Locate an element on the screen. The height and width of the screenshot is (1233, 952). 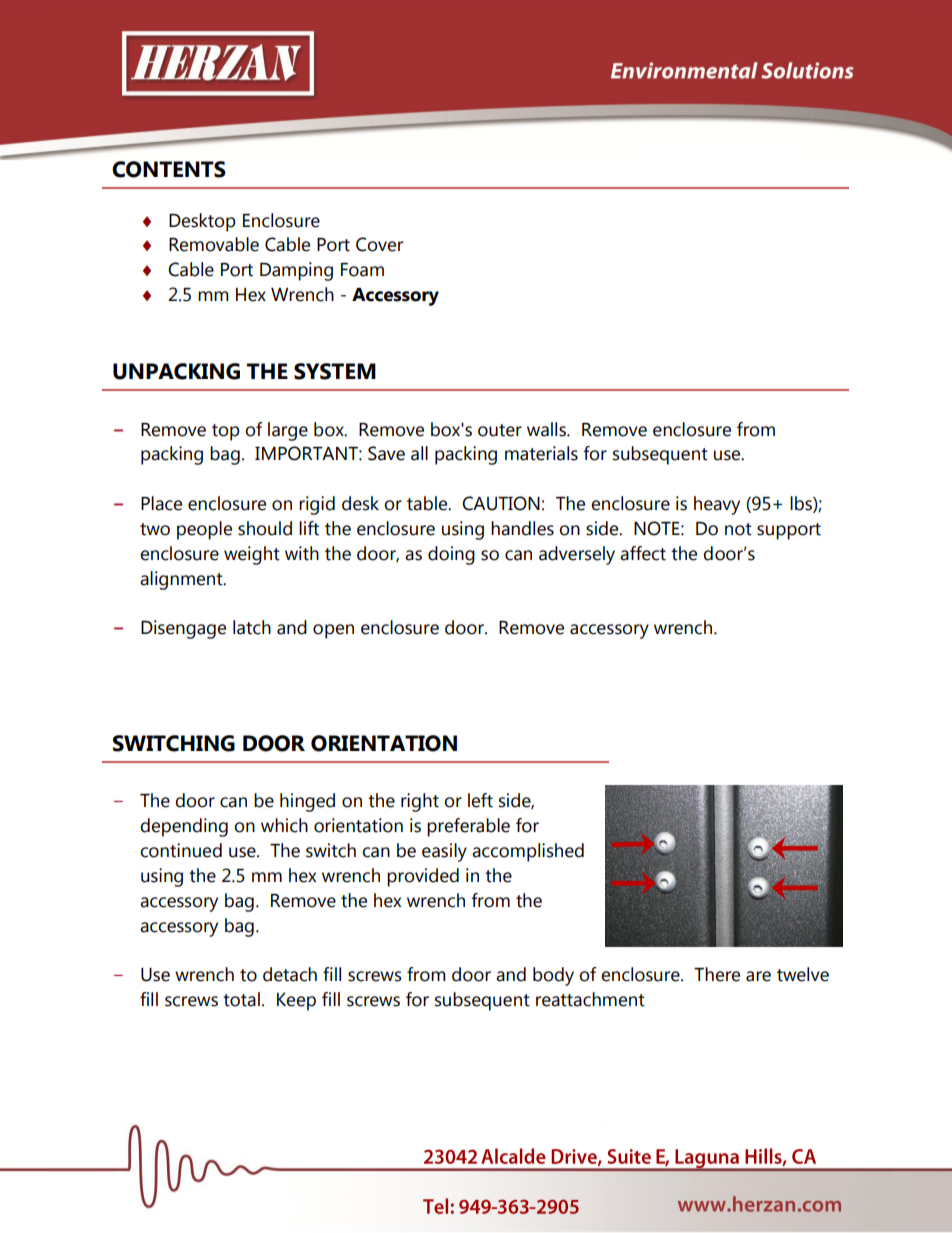
total is located at coordinates (241, 999).
